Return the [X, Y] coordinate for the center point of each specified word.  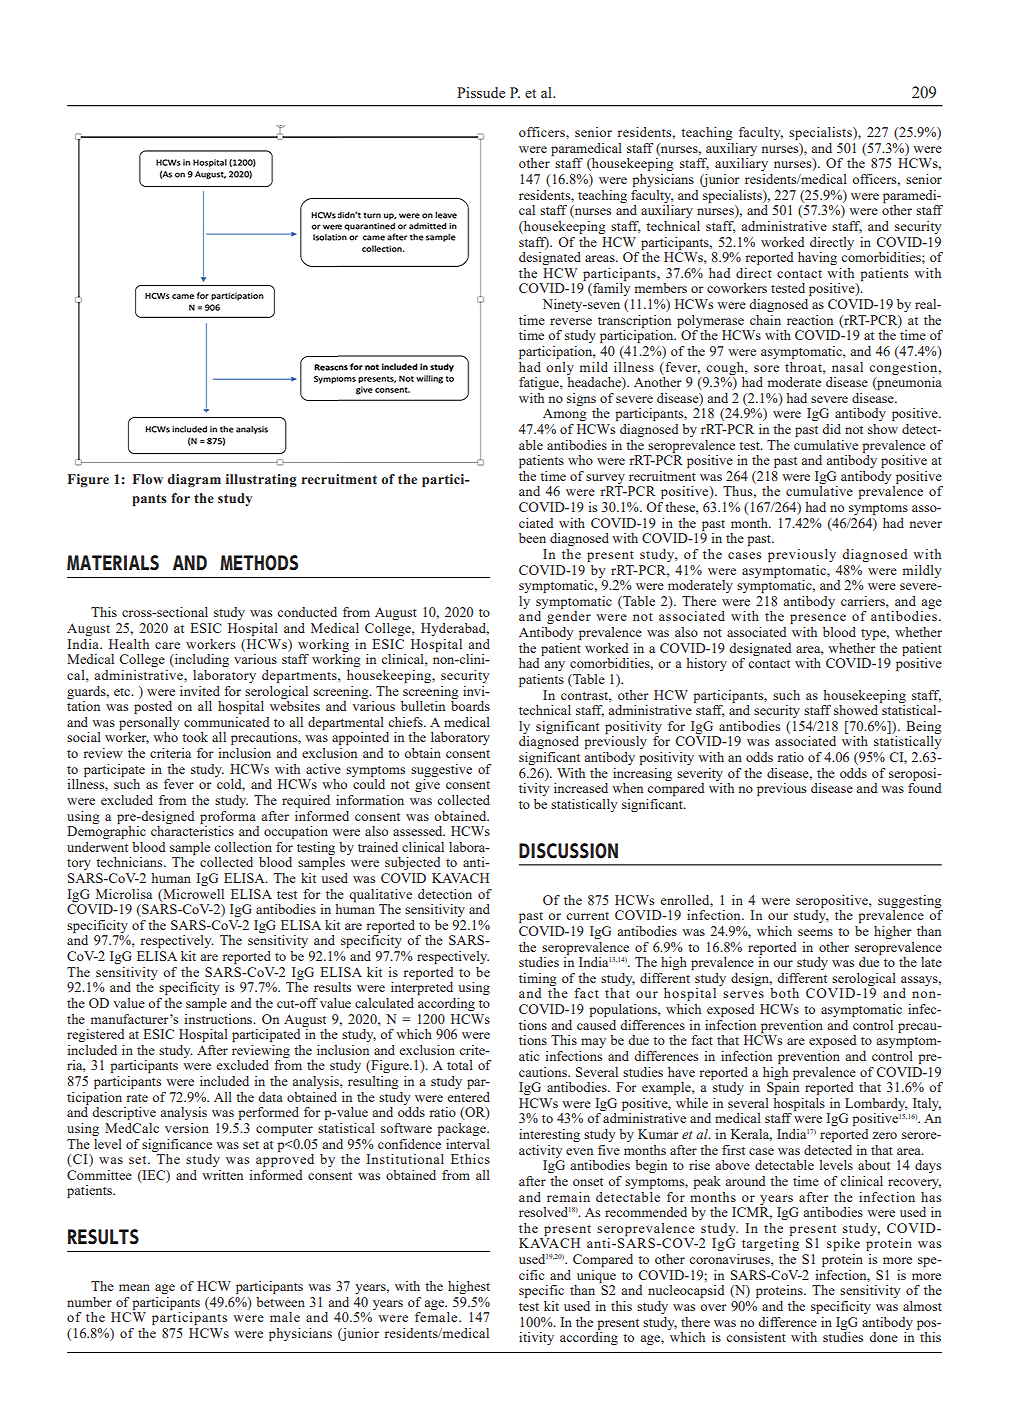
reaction [810, 320]
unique [596, 1276]
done [883, 1337]
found [925, 788]
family [610, 289]
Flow [148, 479]
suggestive [441, 770]
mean [134, 1287]
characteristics [192, 831]
